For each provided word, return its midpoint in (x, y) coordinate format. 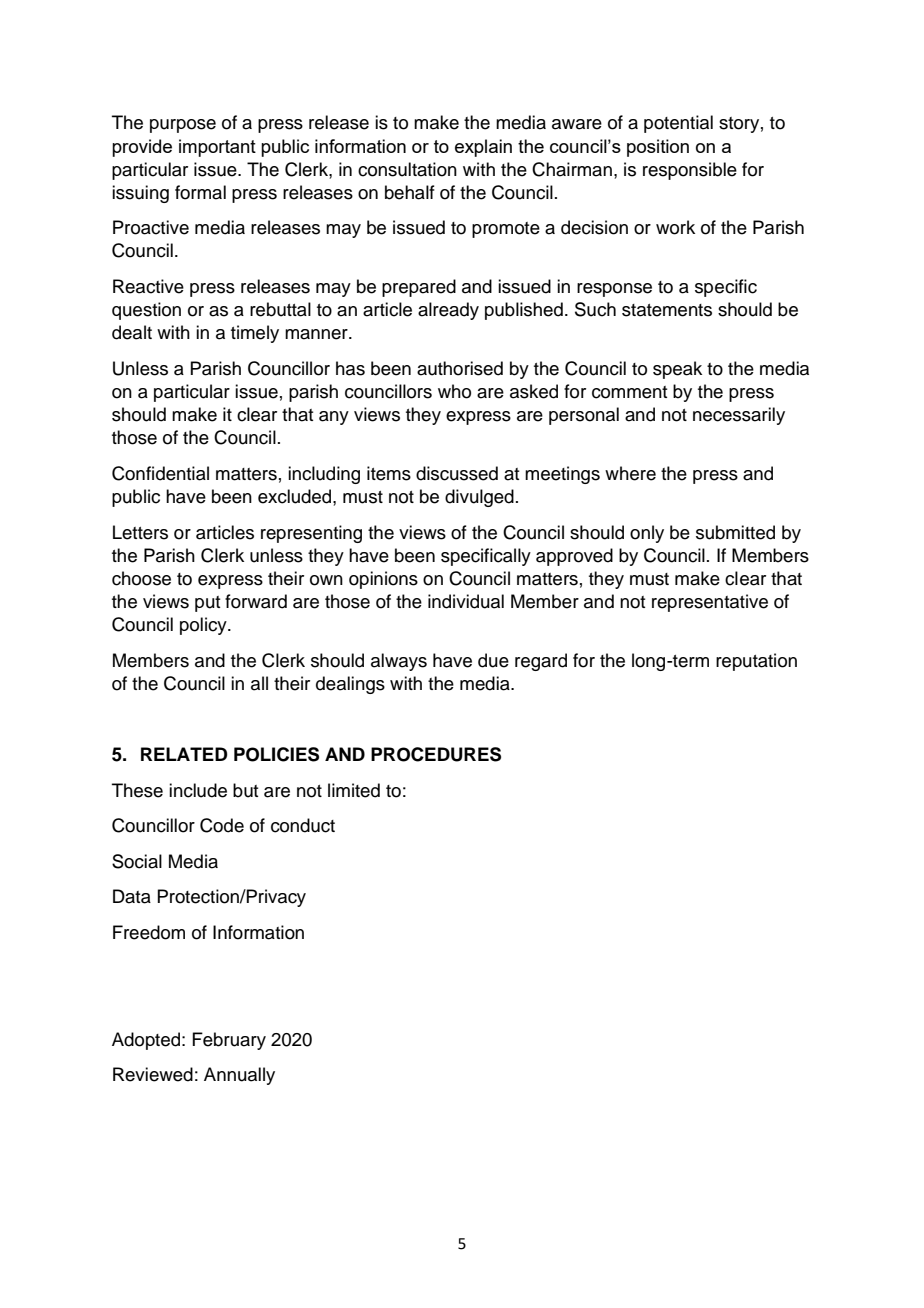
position (658, 148)
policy (204, 626)
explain (483, 148)
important (217, 148)
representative (710, 603)
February (229, 1041)
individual (466, 601)
